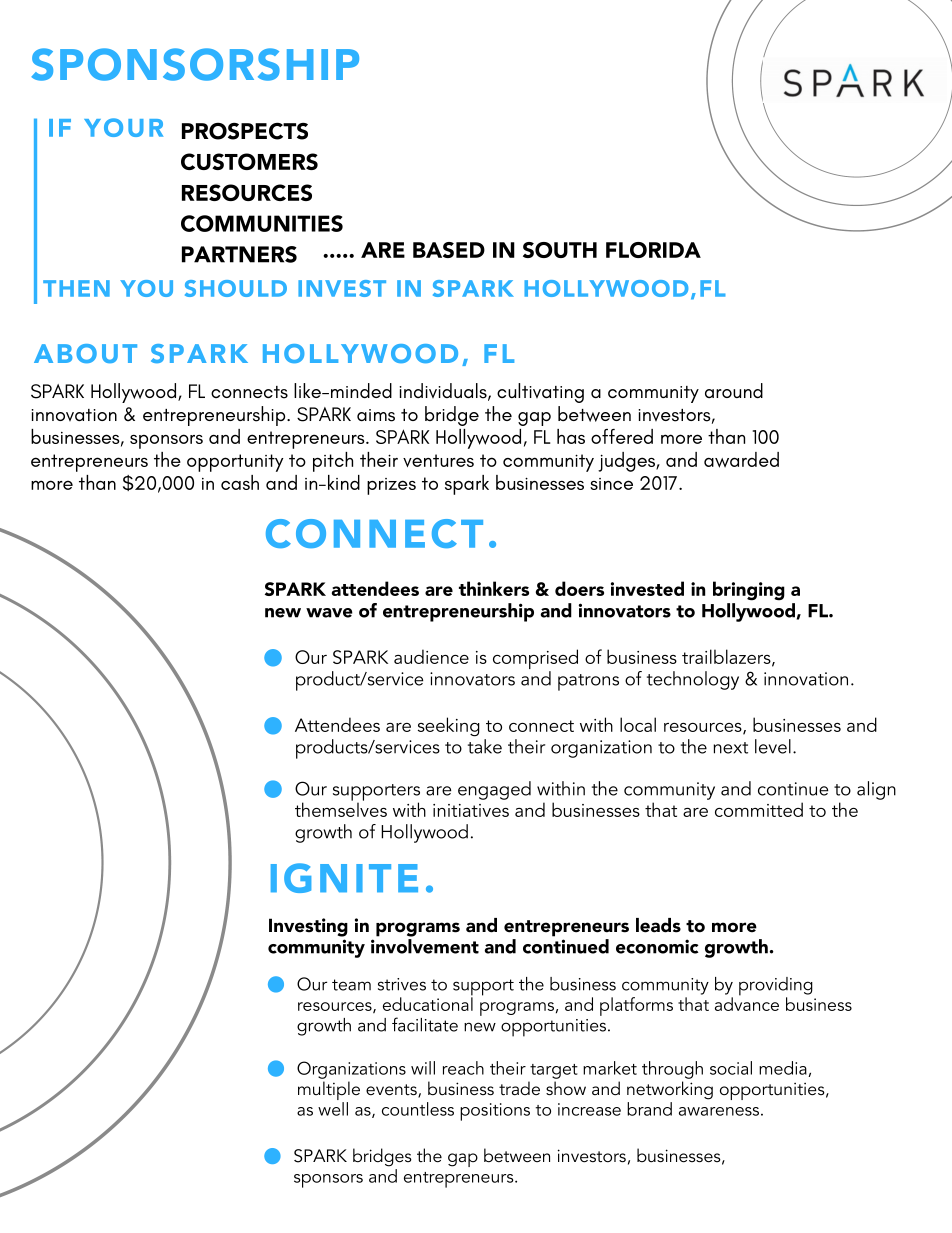  I want to click on reach, so click(463, 1068).
